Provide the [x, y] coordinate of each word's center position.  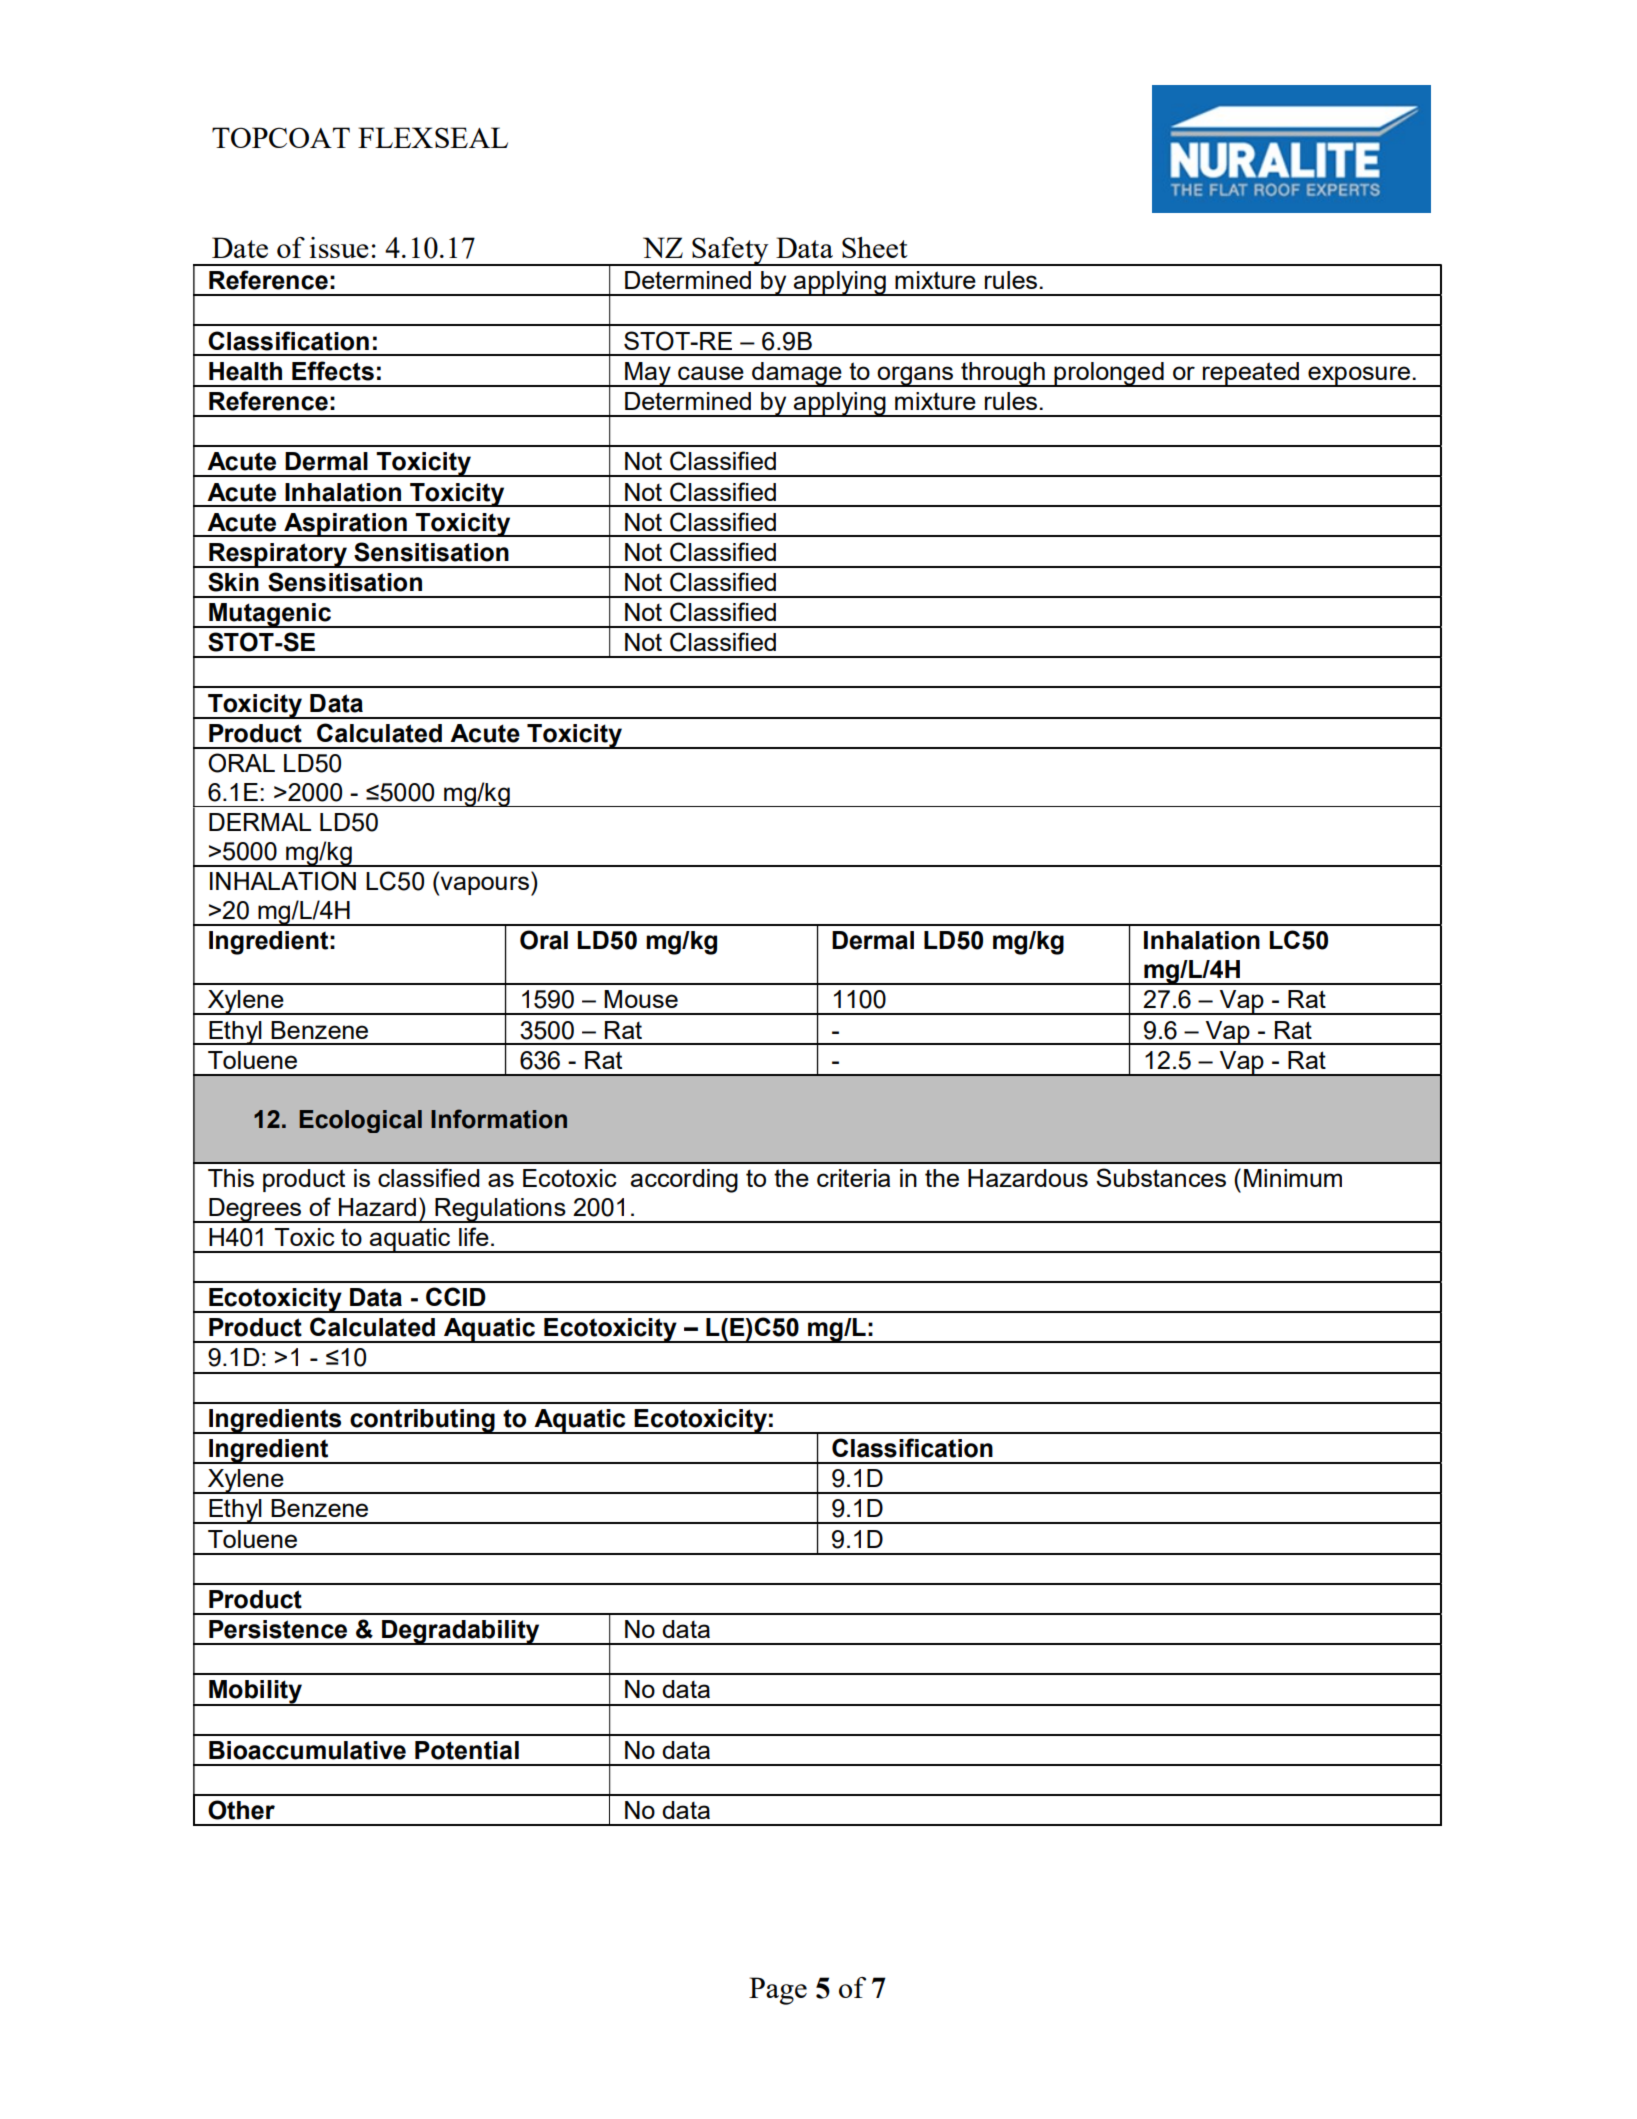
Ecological [360, 1121]
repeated [1251, 374]
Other [241, 1810]
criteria [853, 1178]
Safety [730, 251]
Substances [1161, 1177]
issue [339, 247]
